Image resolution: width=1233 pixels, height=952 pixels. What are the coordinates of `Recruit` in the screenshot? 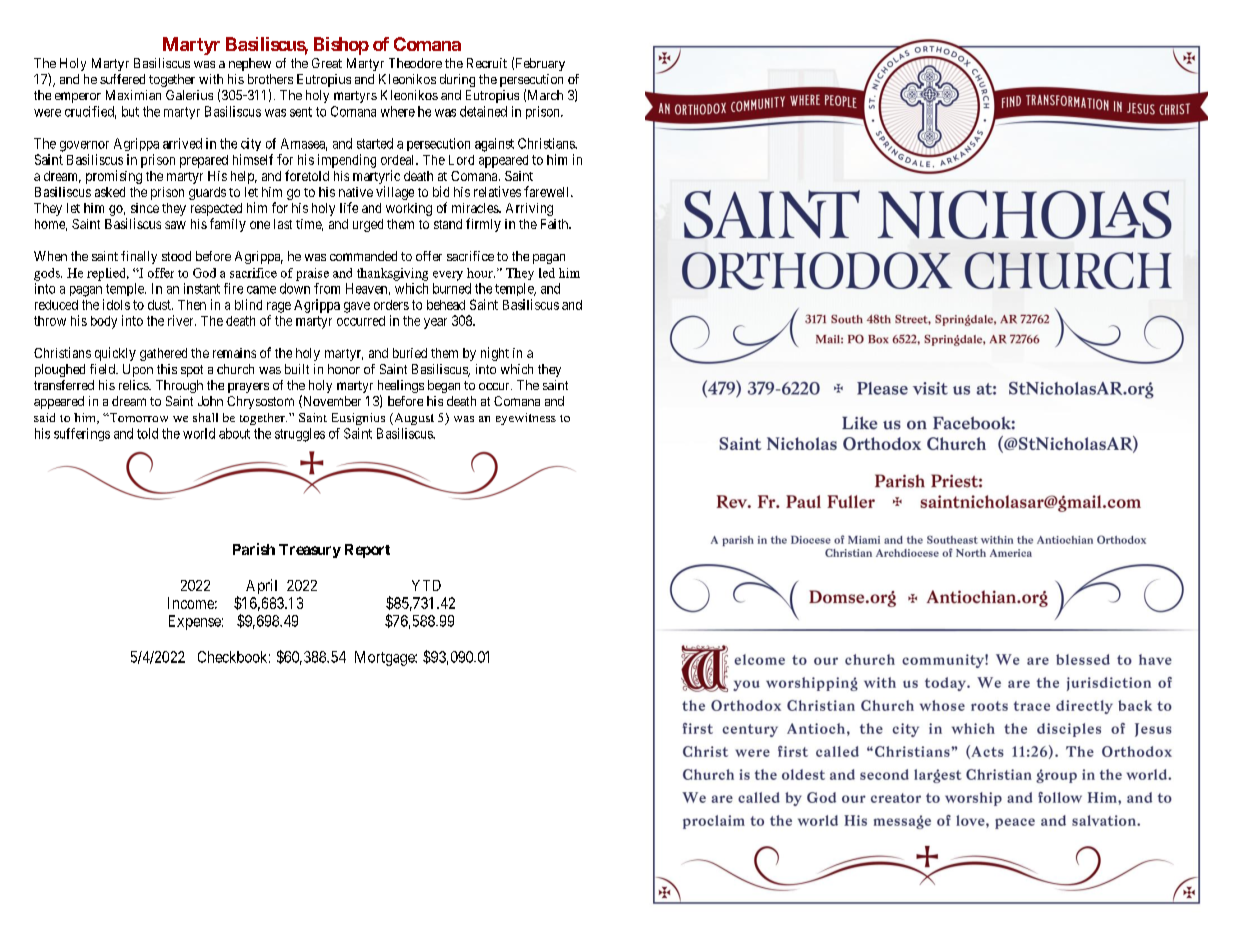 It's located at (487, 63).
